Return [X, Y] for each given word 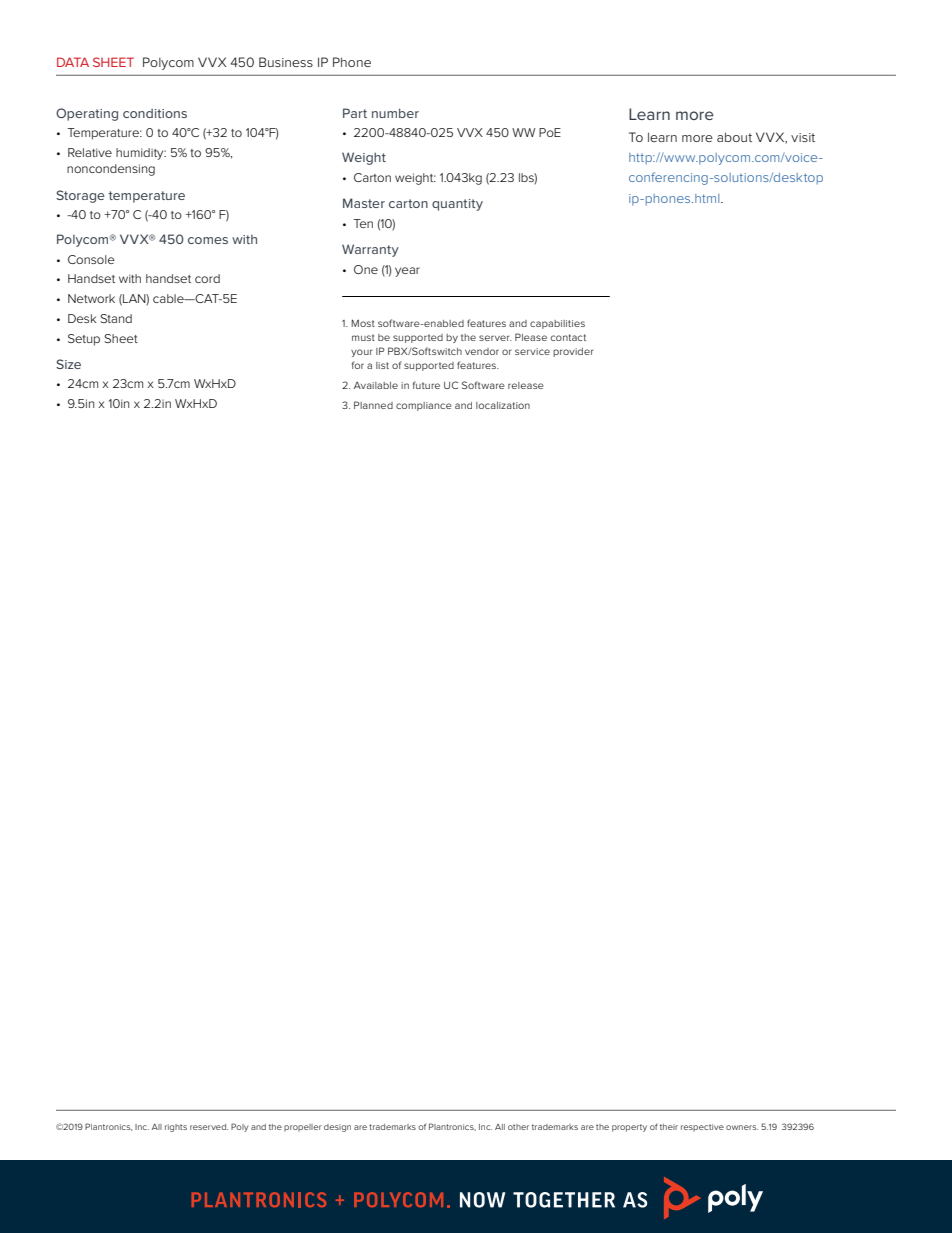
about [734, 137]
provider [573, 352]
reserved [209, 1127]
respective [702, 1128]
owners [742, 1127]
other [518, 1127]
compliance [424, 406]
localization [503, 405]
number [395, 113]
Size [68, 364]
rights [176, 1128]
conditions [155, 113]
